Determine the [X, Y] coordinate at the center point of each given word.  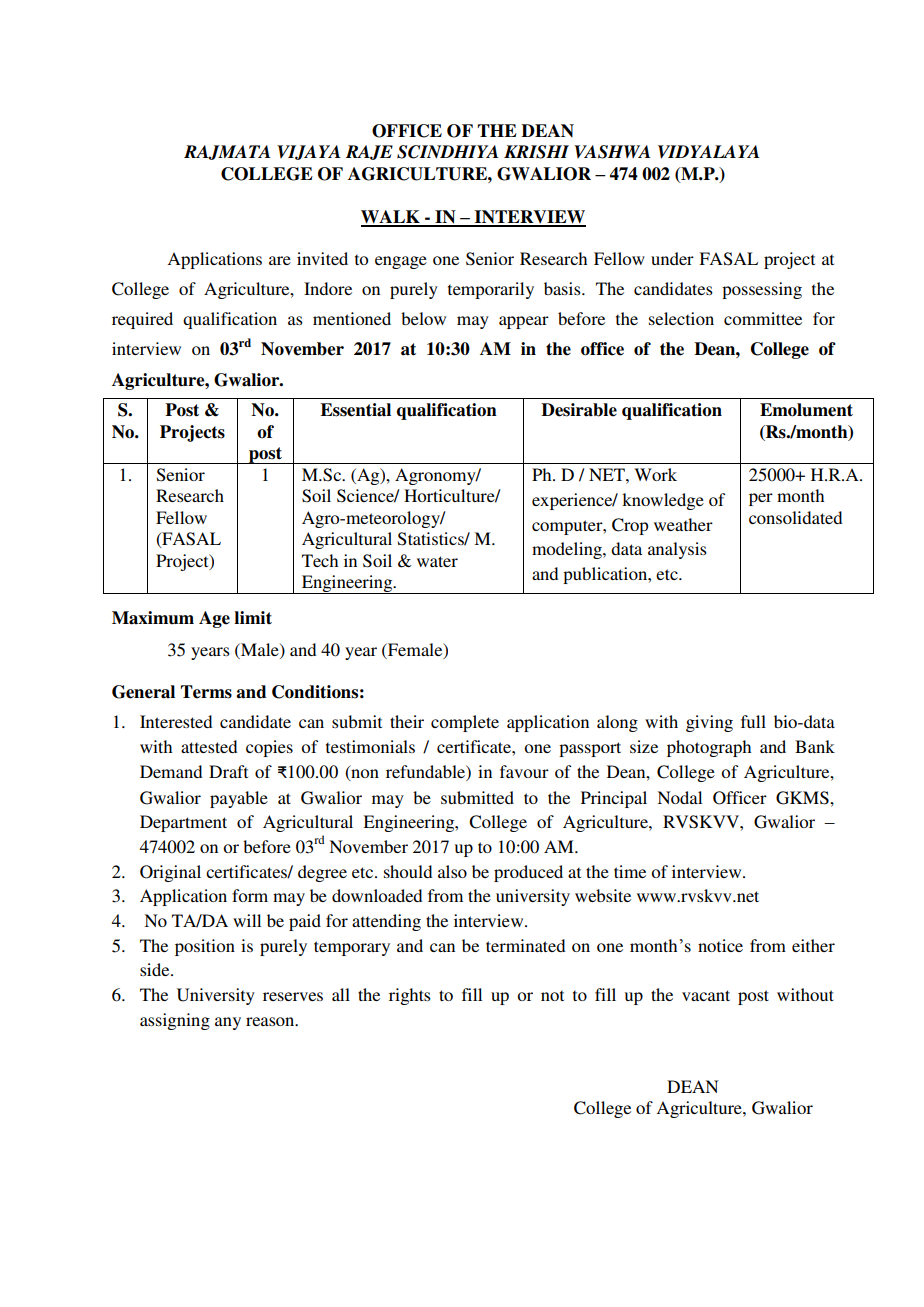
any [228, 1023]
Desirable [579, 410]
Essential [355, 410]
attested [209, 746]
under [672, 258]
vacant [706, 995]
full [753, 721]
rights [410, 996]
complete [465, 723]
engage [401, 262]
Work [655, 474]
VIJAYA [309, 152]
